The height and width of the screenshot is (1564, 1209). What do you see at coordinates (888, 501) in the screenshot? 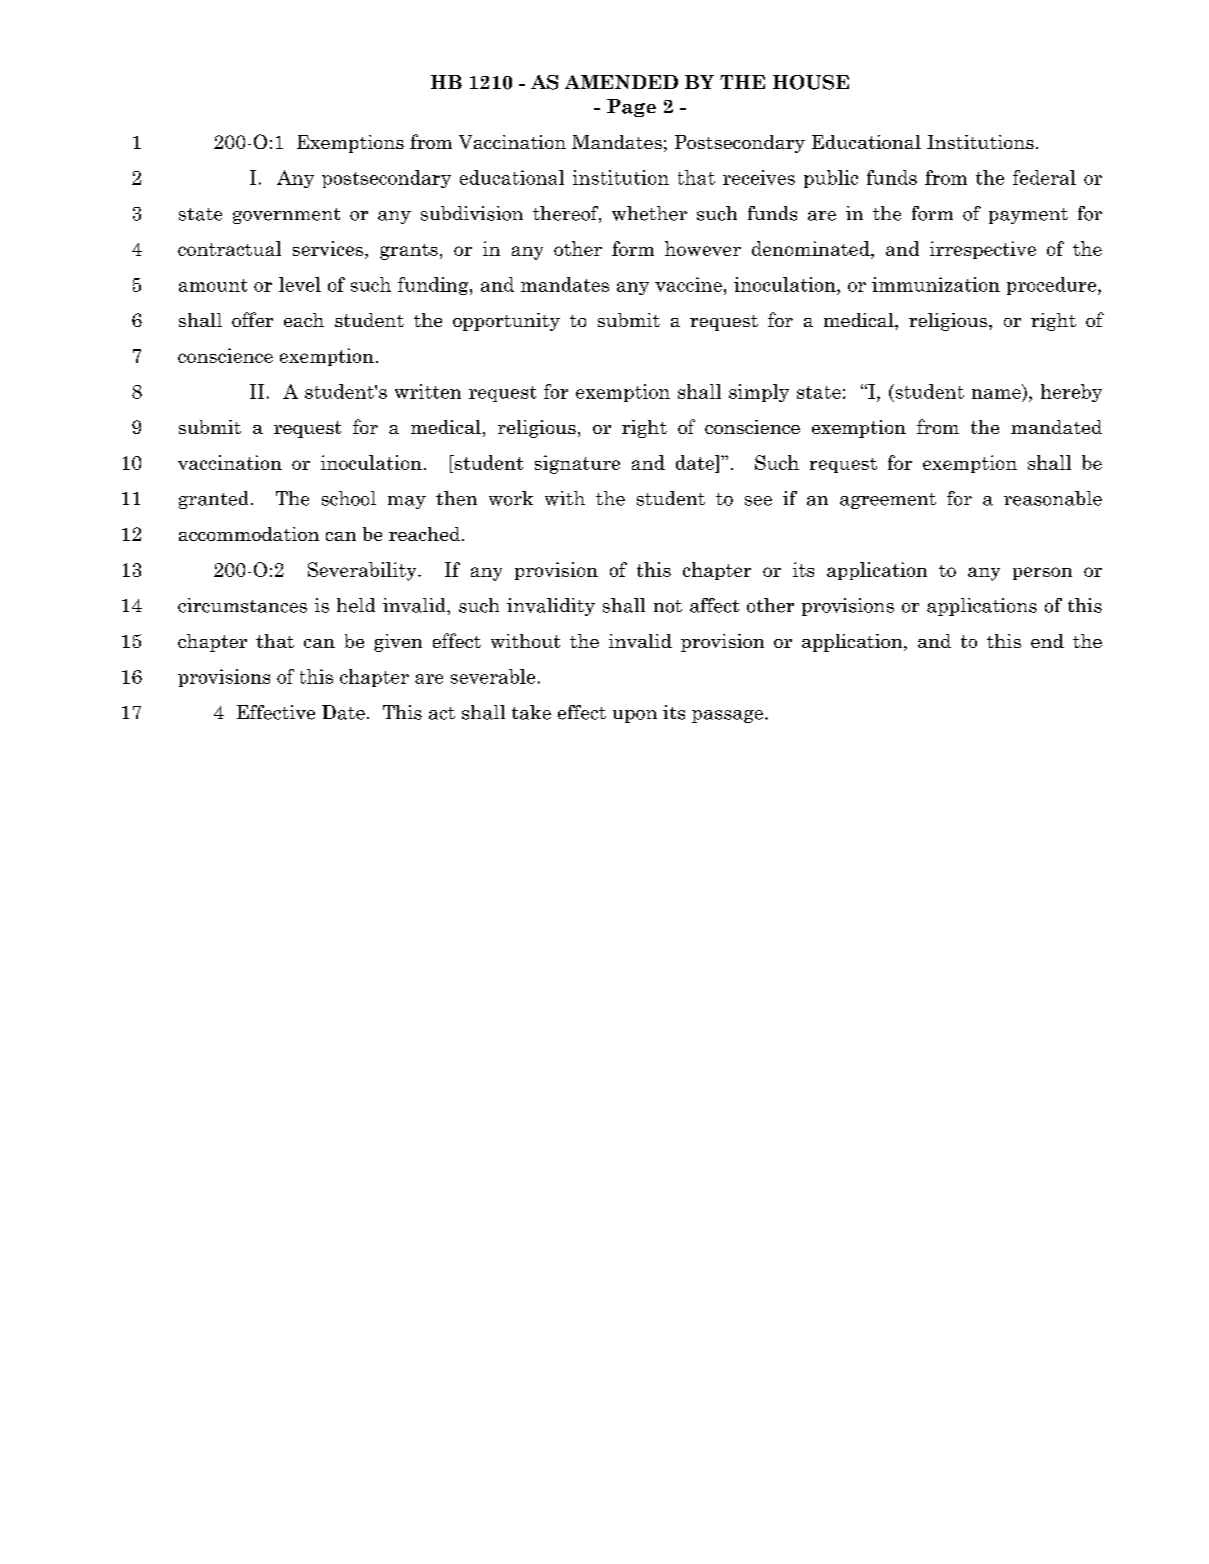
I see `agreement` at bounding box center [888, 501].
